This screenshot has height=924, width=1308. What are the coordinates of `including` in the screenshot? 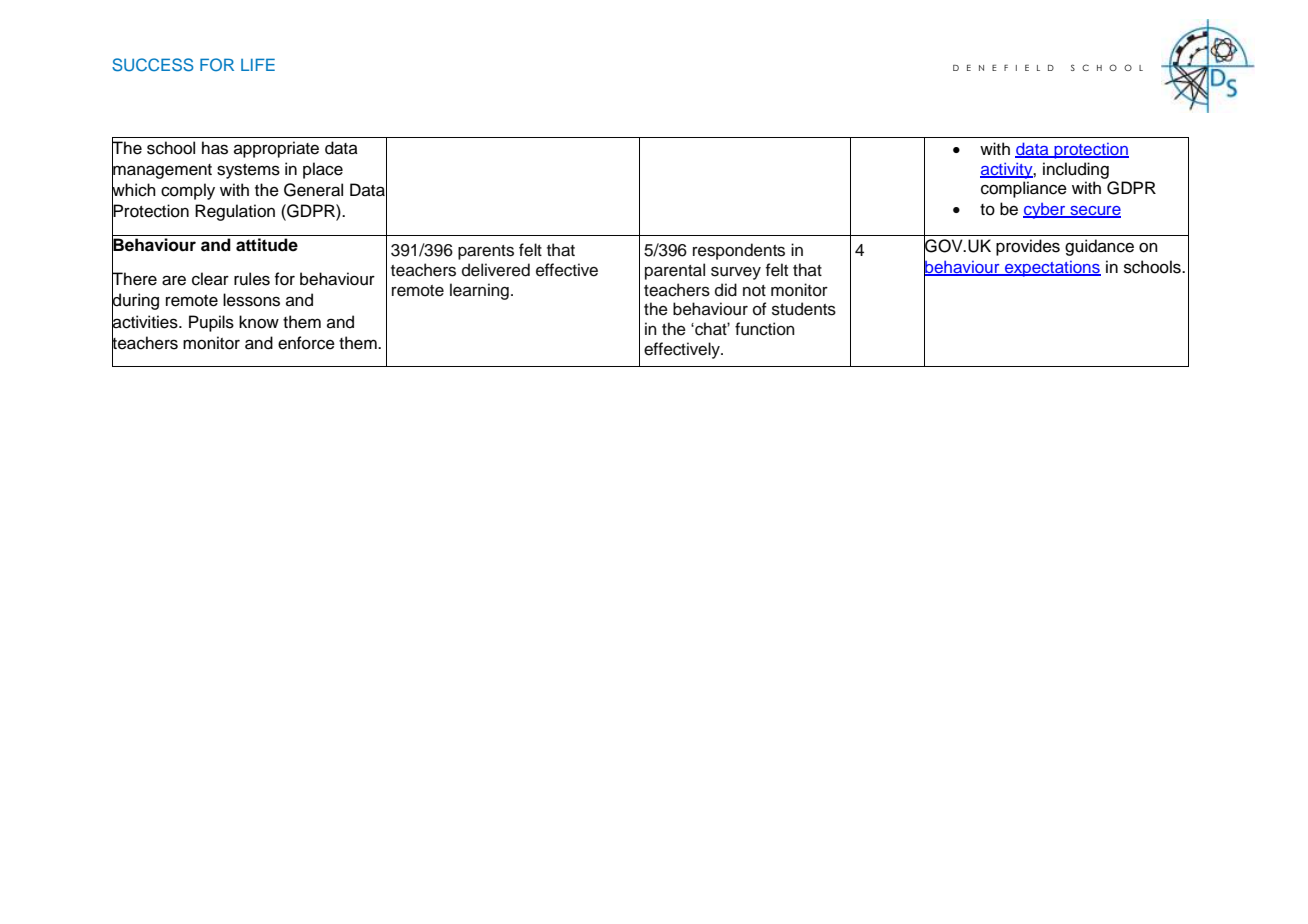 It's located at (1076, 170).
